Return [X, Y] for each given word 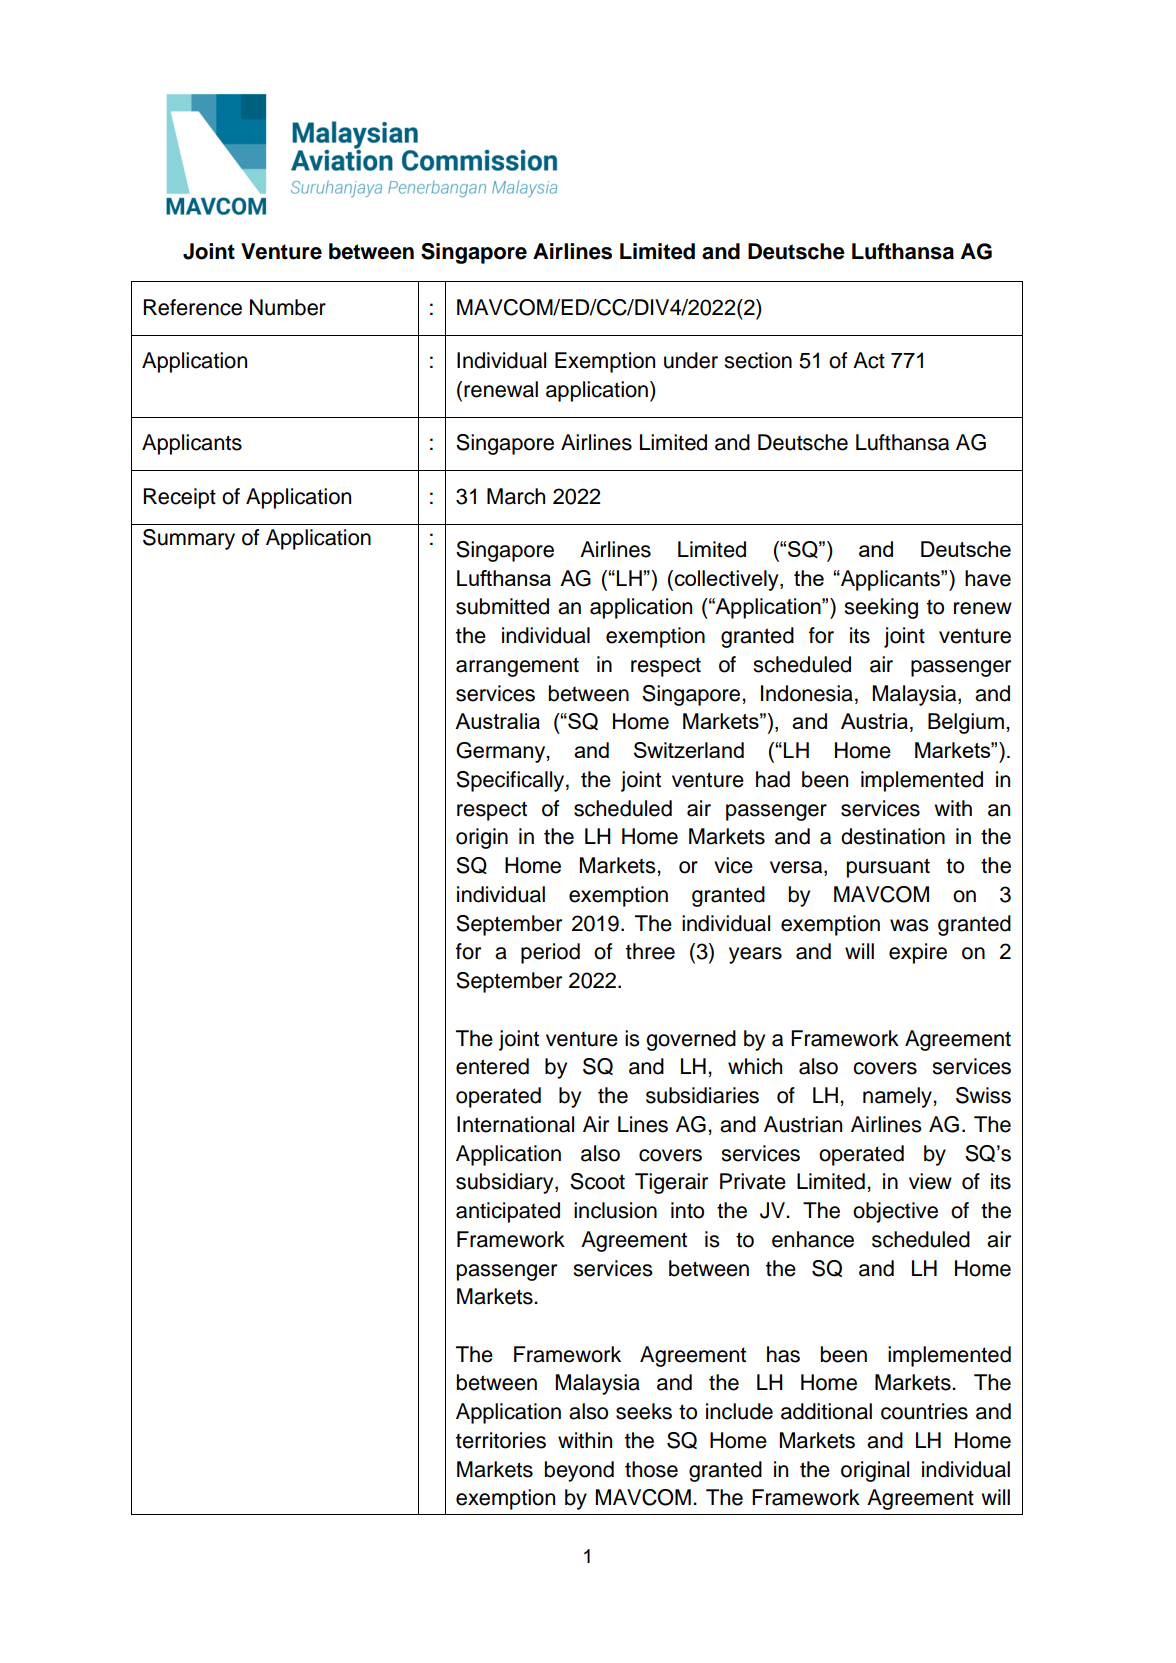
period [550, 953]
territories [501, 1440]
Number [288, 307]
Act [869, 360]
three [650, 951]
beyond [579, 1471]
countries [924, 1411]
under [691, 360]
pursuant [888, 868]
